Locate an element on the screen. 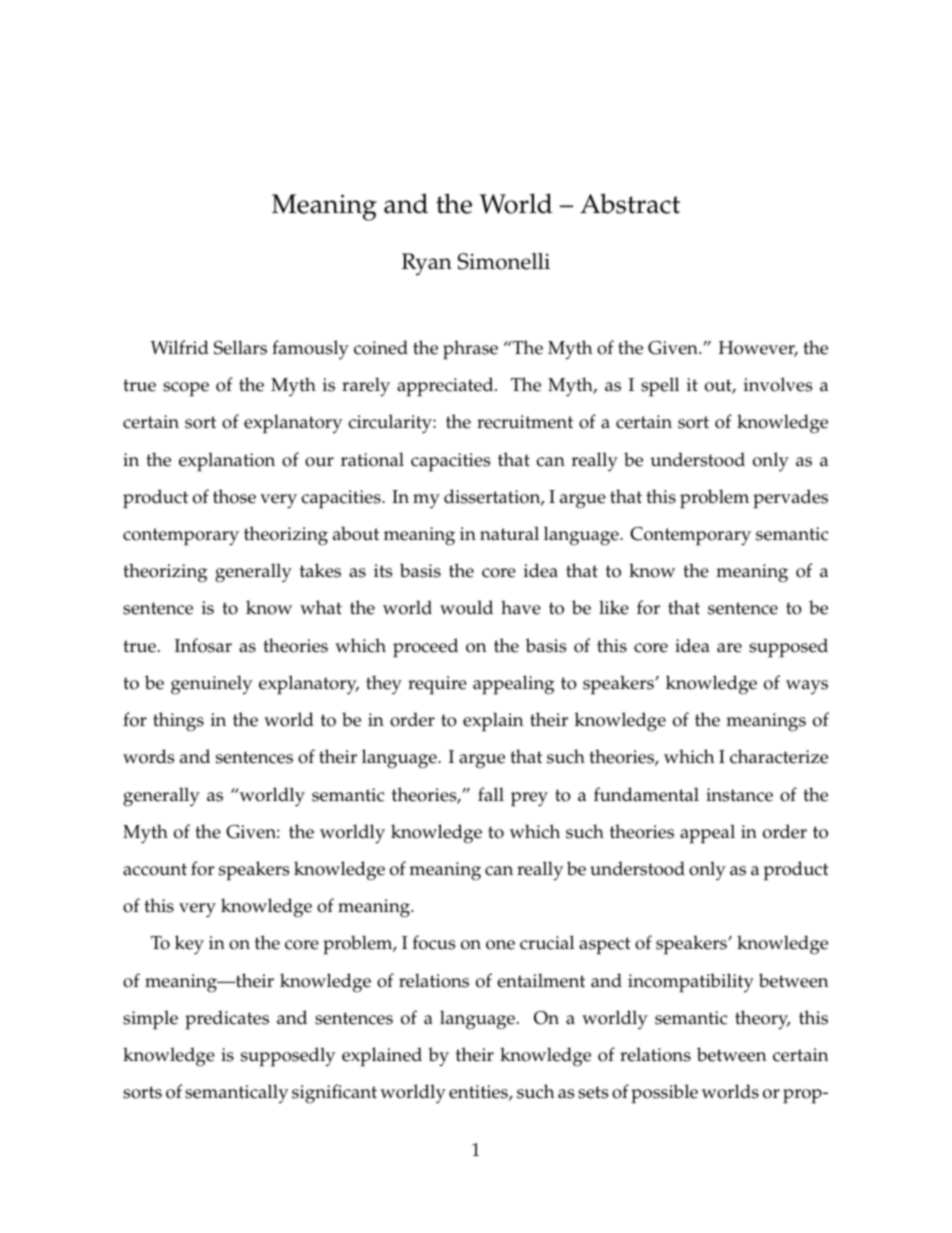  ways is located at coordinates (807, 687).
